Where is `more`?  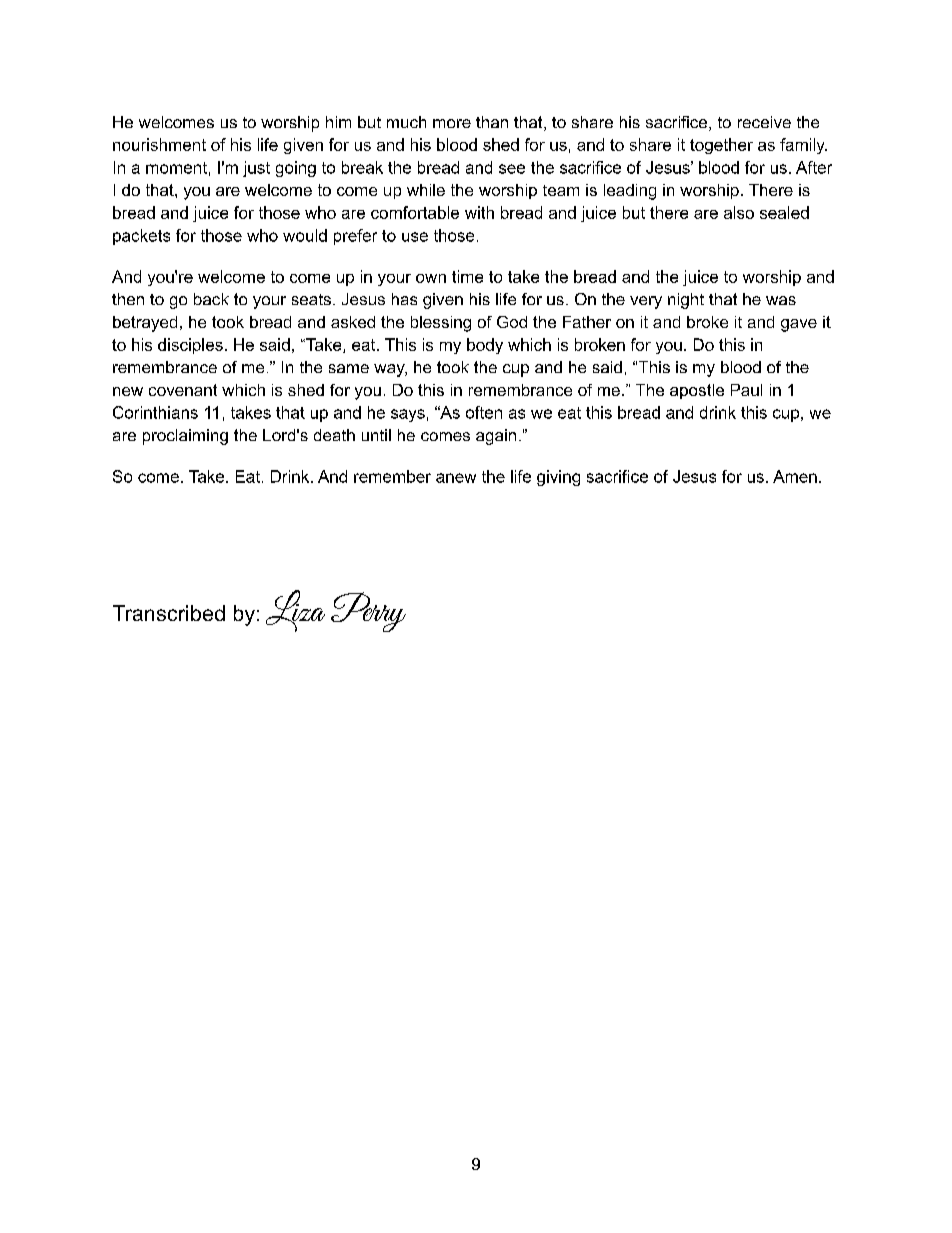
more is located at coordinates (452, 123).
